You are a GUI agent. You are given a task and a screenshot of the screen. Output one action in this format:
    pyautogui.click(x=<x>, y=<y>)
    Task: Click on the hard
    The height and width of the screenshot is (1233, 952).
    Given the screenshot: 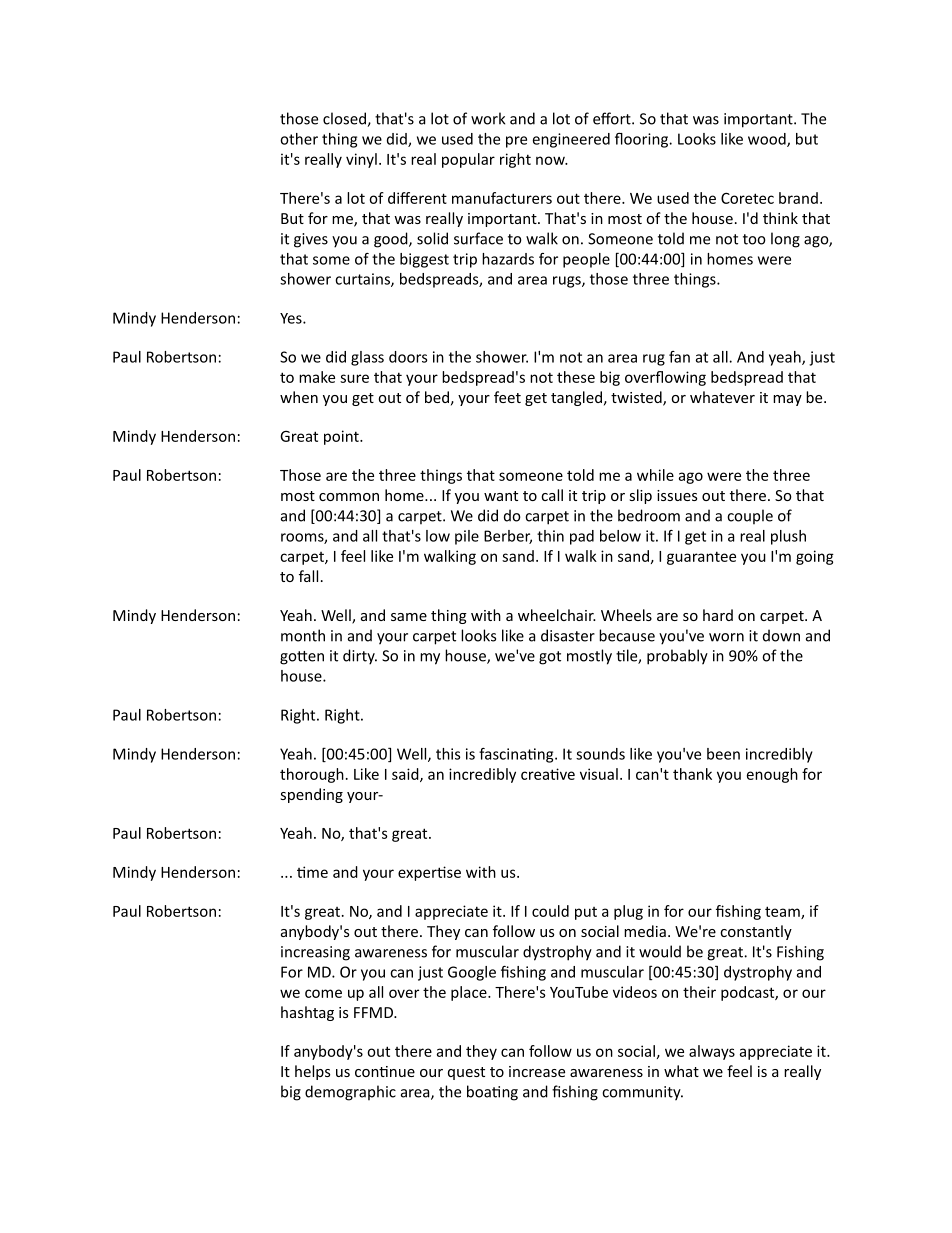 What is the action you would take?
    pyautogui.click(x=718, y=615)
